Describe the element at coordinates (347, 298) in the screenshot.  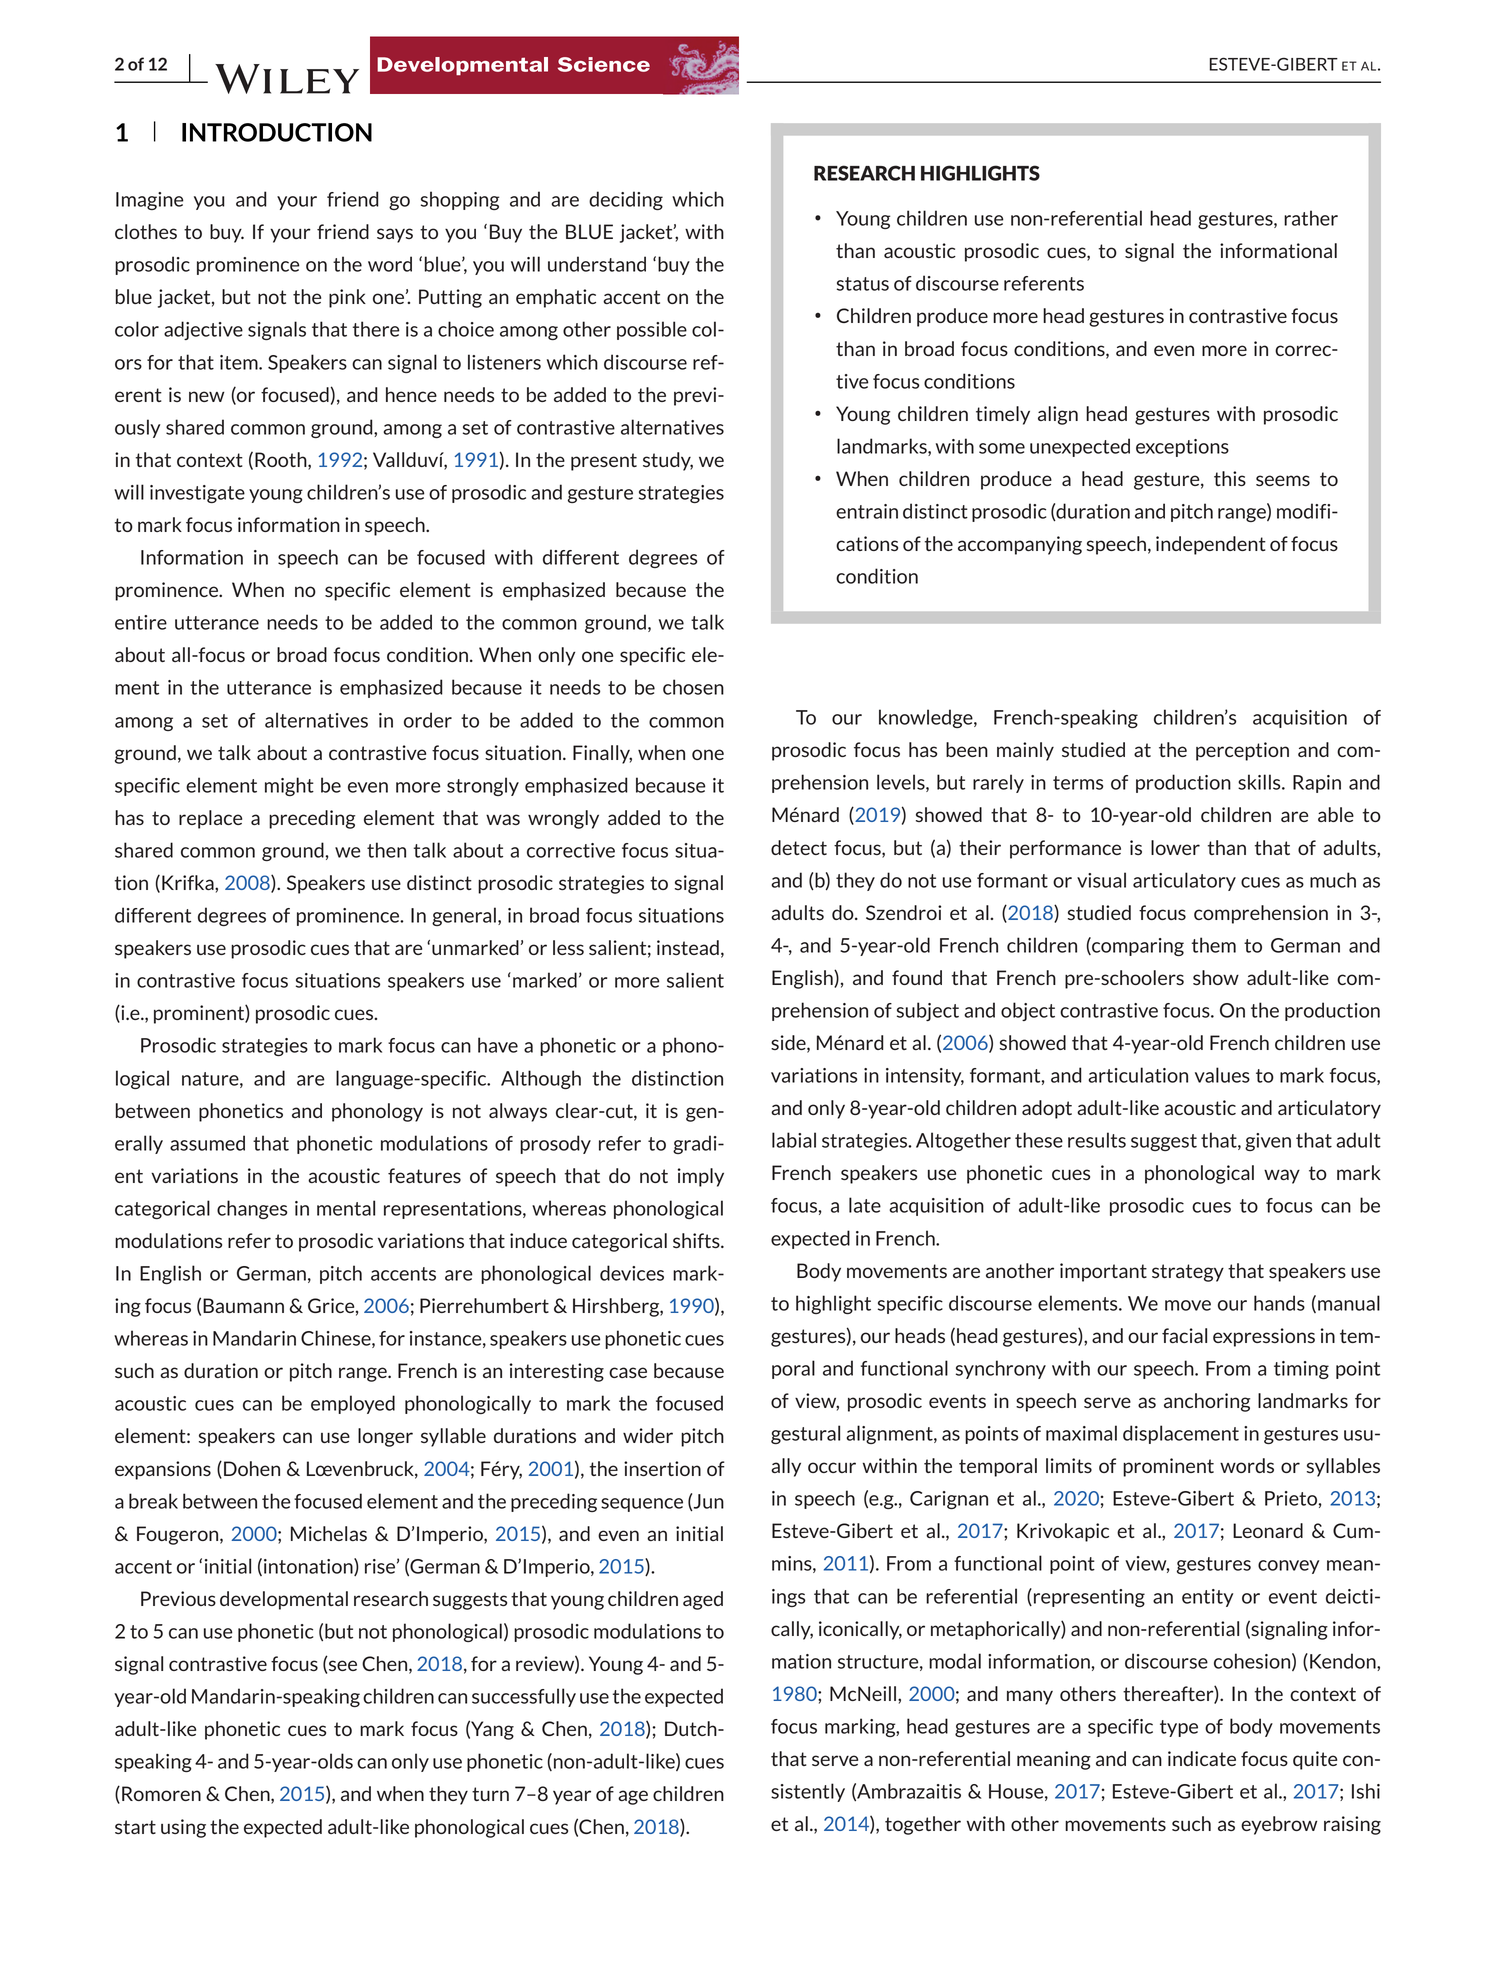
I see `pink` at that location.
